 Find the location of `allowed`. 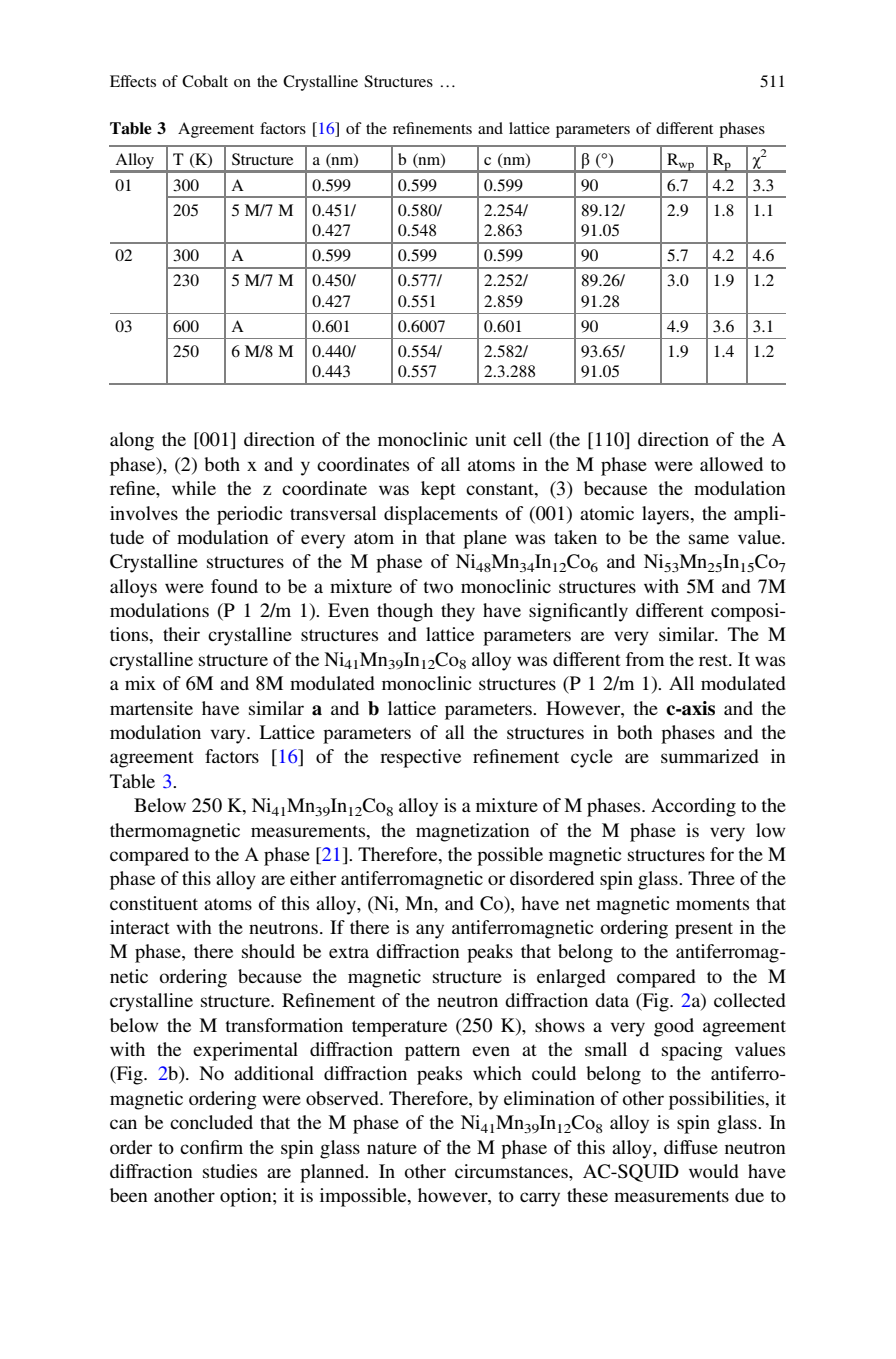

allowed is located at coordinates (731, 464).
